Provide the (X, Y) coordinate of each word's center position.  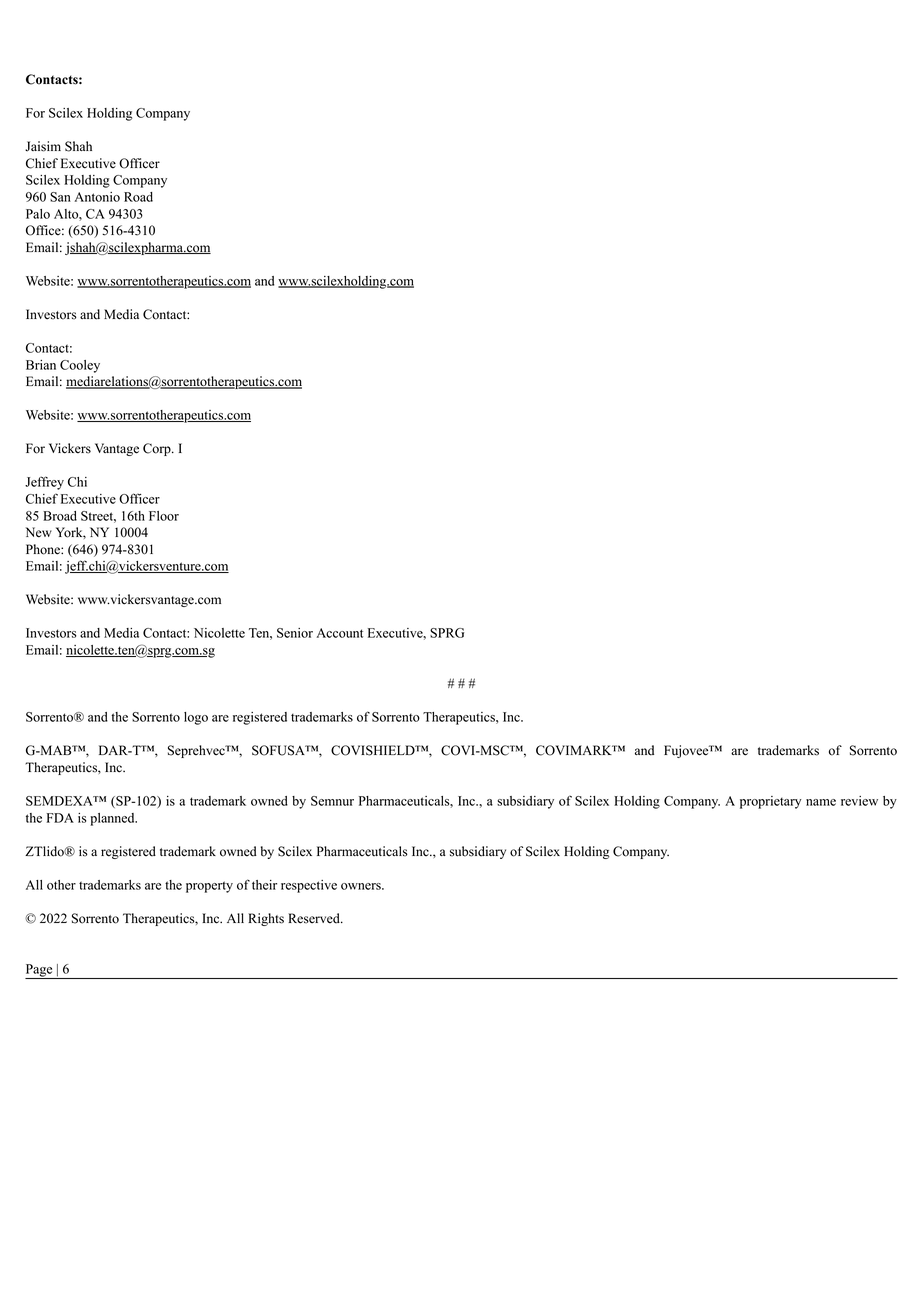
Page (40, 971)
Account (339, 633)
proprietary (770, 802)
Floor (164, 516)
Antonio (97, 197)
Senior (295, 633)
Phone (44, 549)
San (60, 197)
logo (196, 718)
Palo (38, 214)
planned (113, 819)
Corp (158, 449)
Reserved (315, 918)
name (821, 802)
